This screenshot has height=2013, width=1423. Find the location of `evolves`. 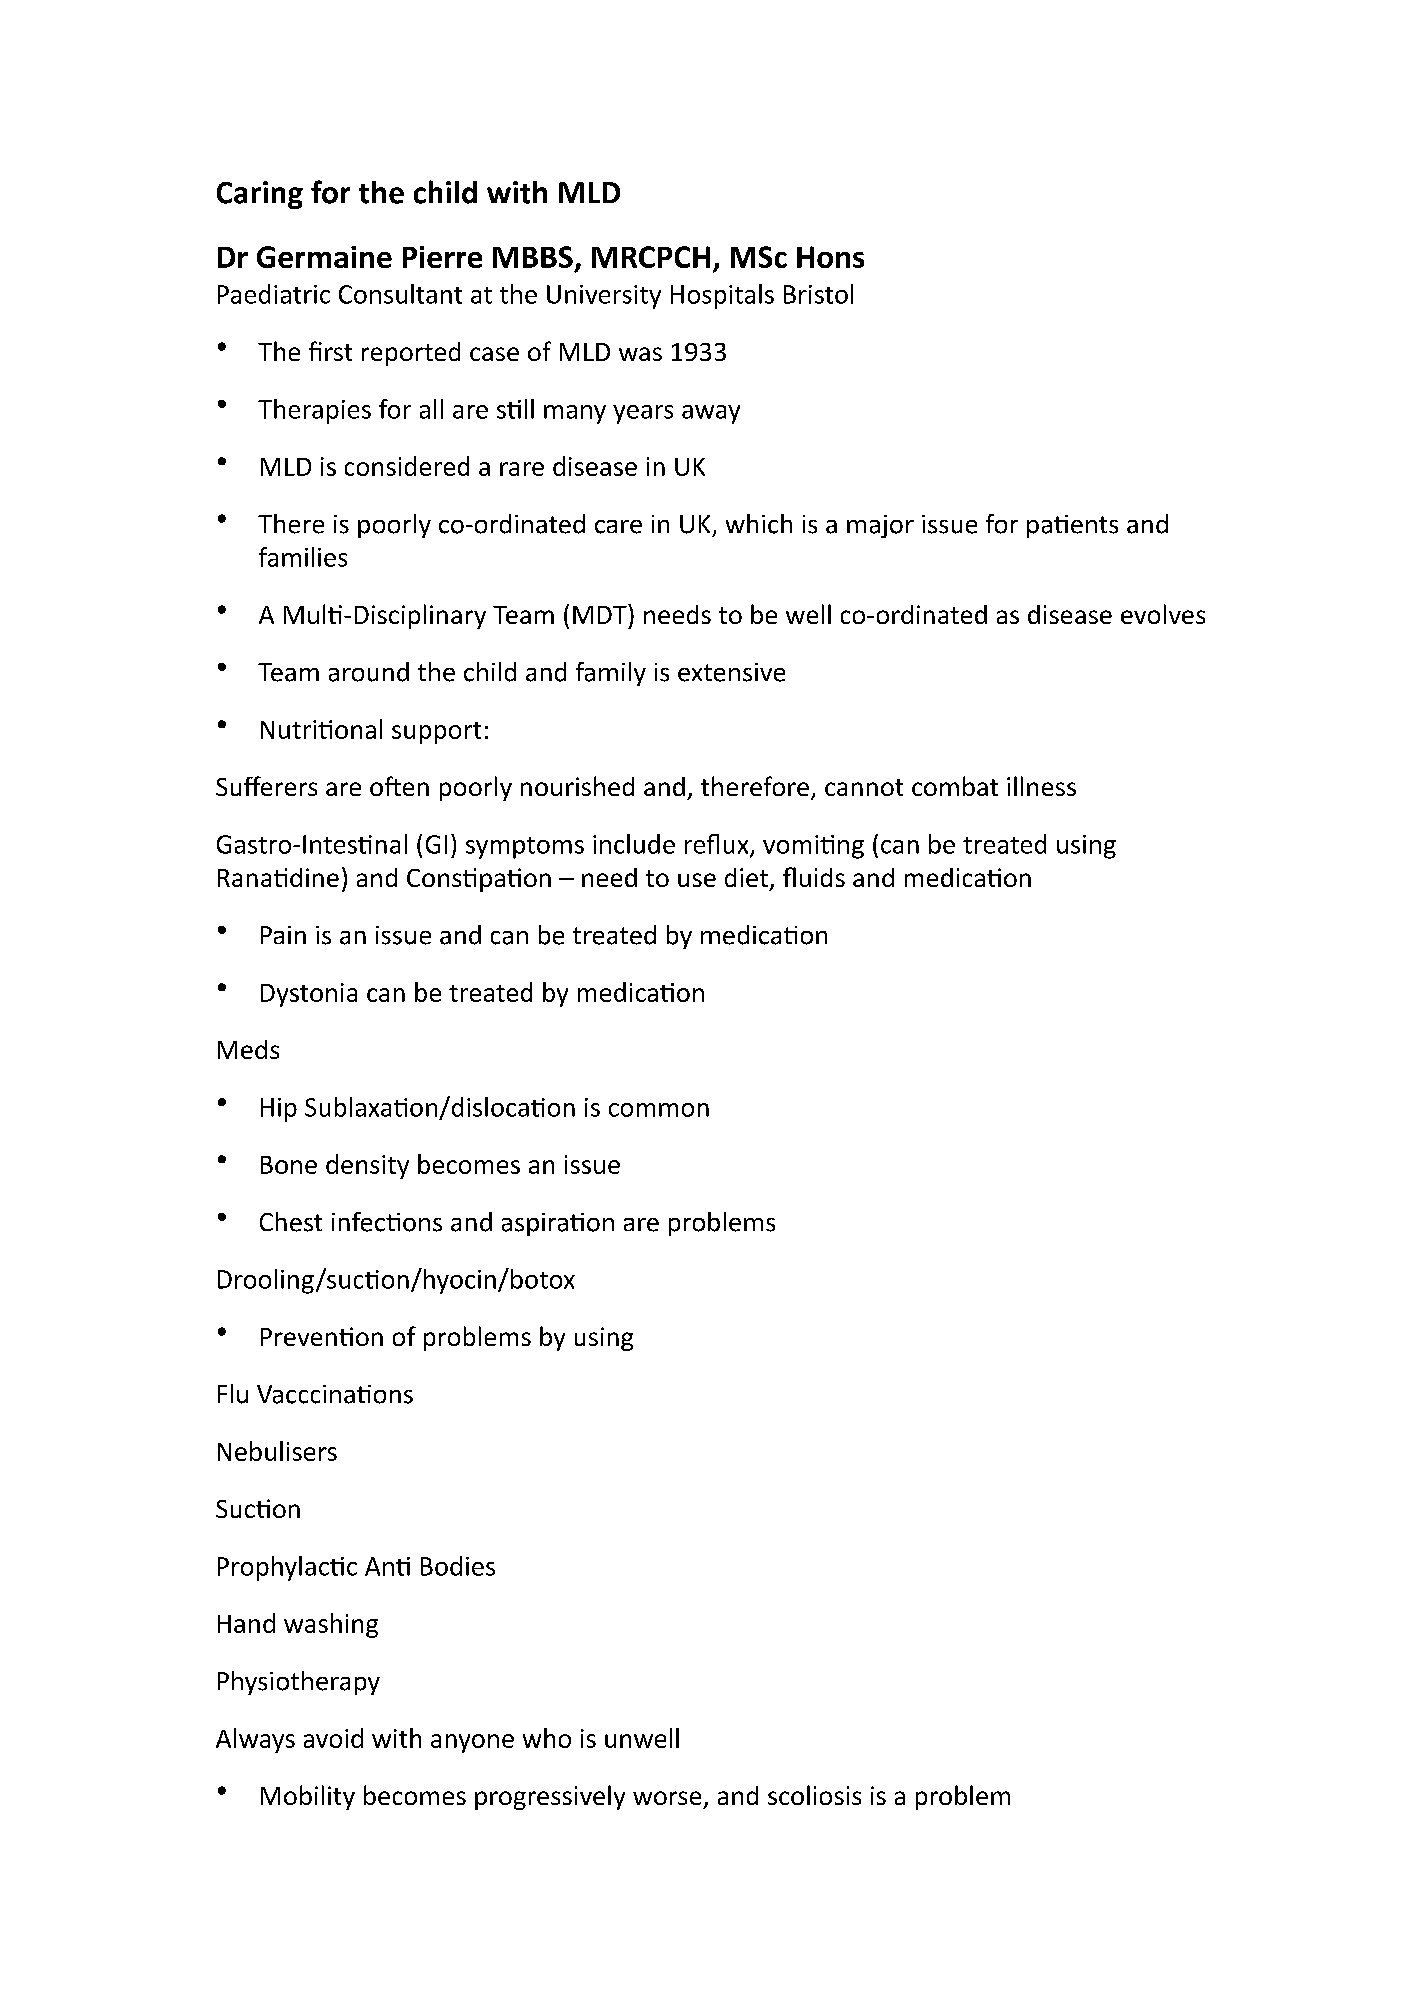

evolves is located at coordinates (1163, 614).
